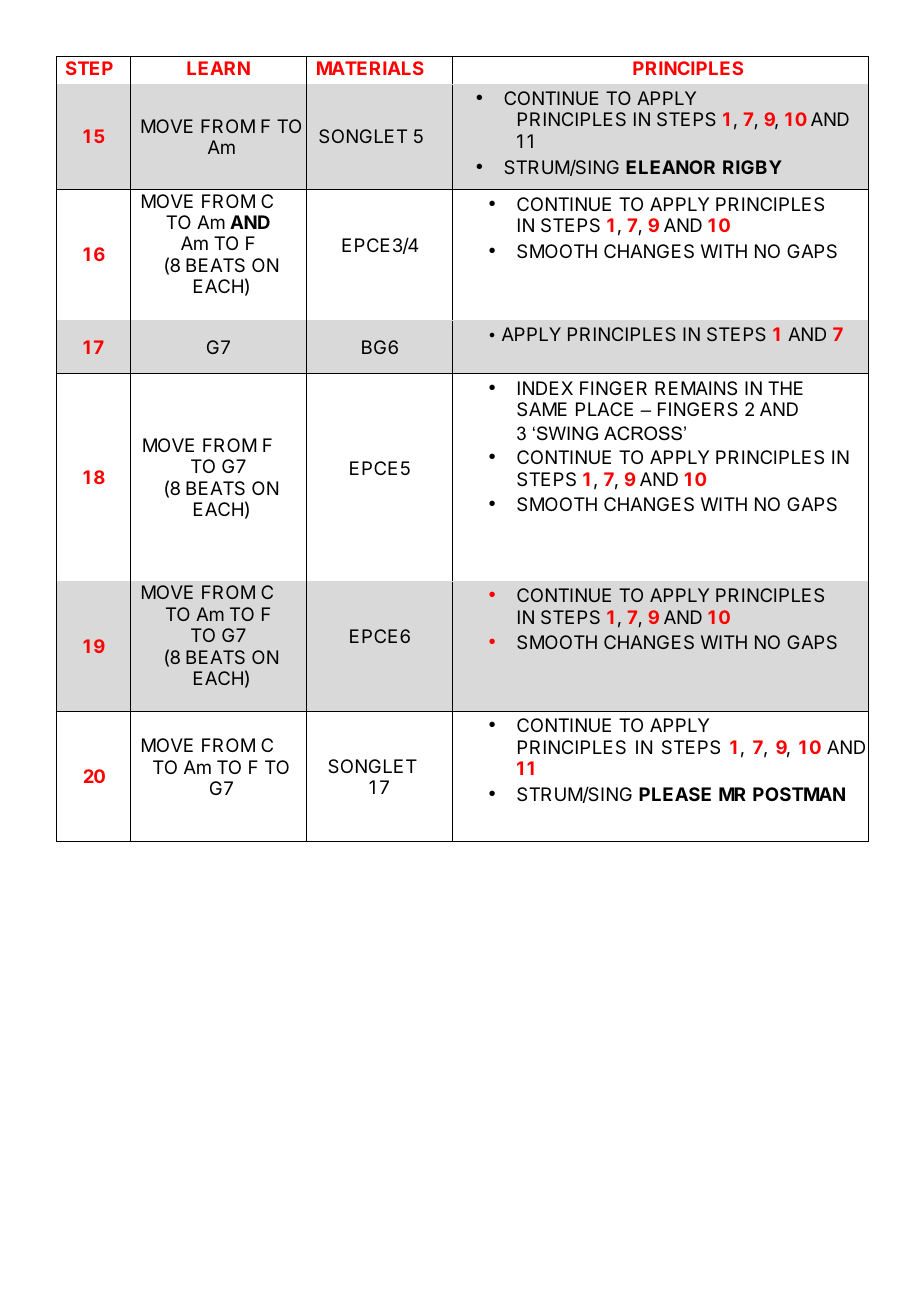 The width and height of the image is (924, 1308). What do you see at coordinates (370, 68) in the image?
I see `MATERIALS` at bounding box center [370, 68].
